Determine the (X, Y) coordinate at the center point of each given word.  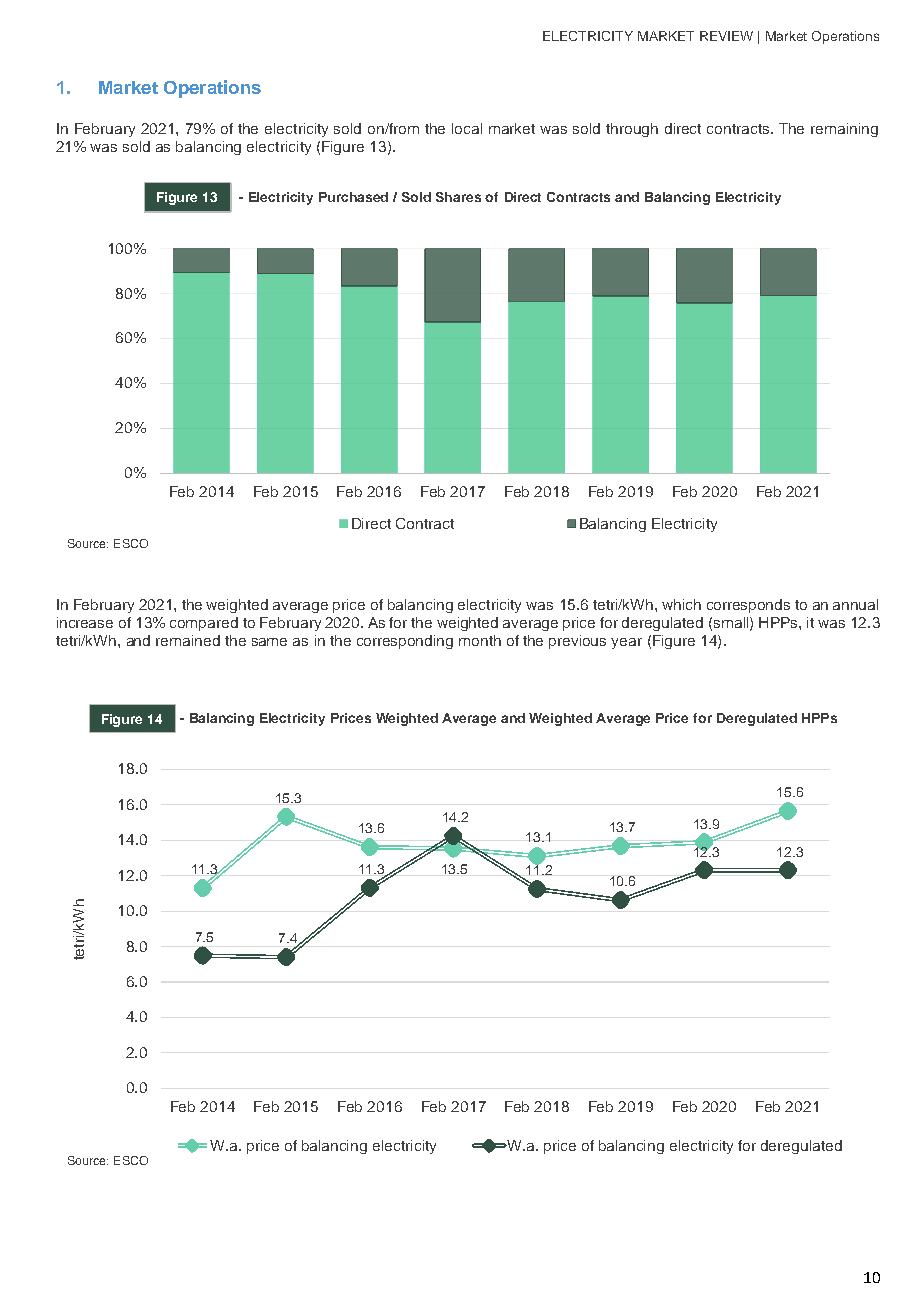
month (480, 640)
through (632, 130)
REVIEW (726, 36)
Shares (458, 197)
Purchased (353, 197)
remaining (844, 130)
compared (204, 624)
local (467, 128)
